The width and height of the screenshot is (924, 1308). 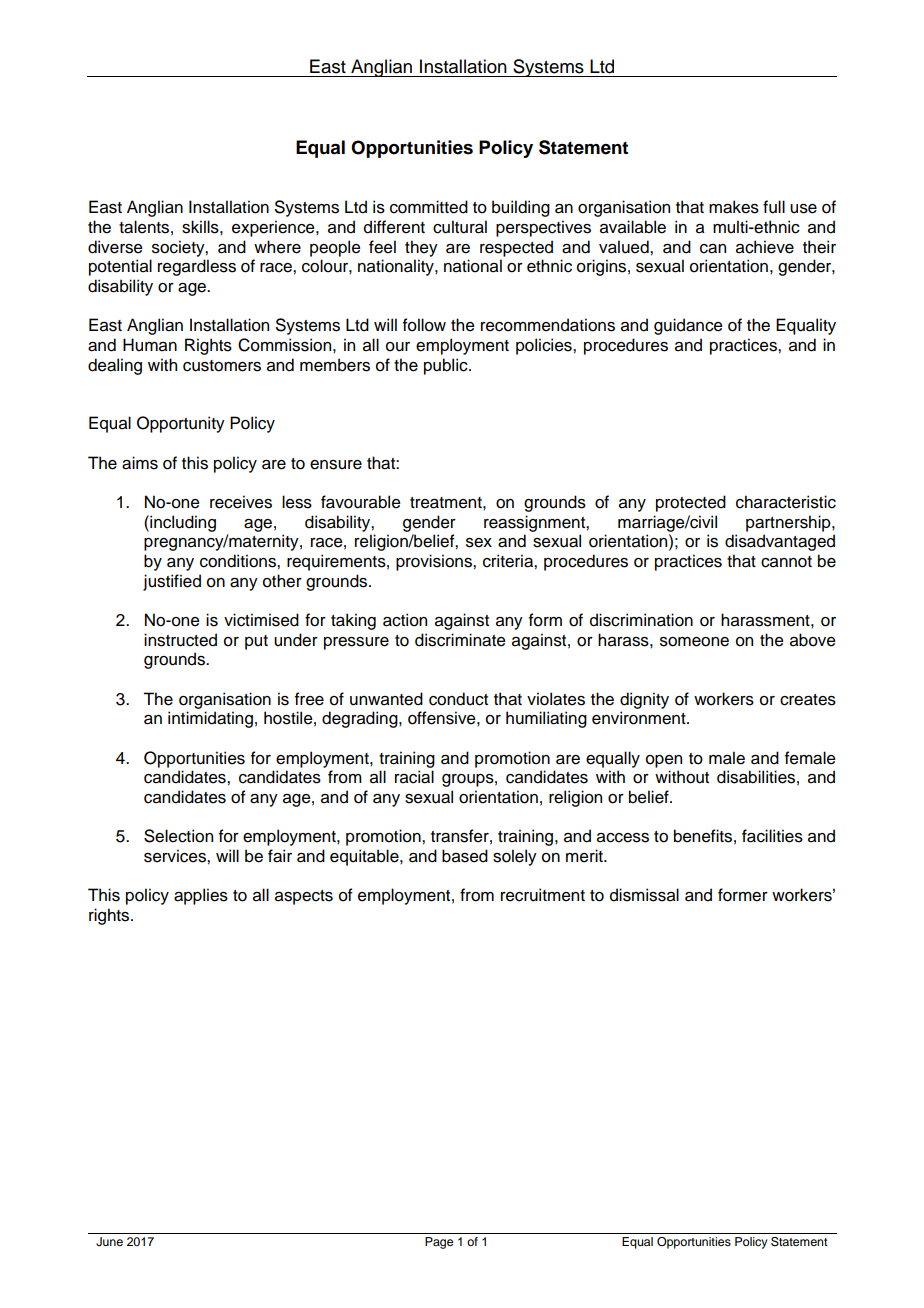 What do you see at coordinates (543, 895) in the screenshot?
I see `recruitment` at bounding box center [543, 895].
